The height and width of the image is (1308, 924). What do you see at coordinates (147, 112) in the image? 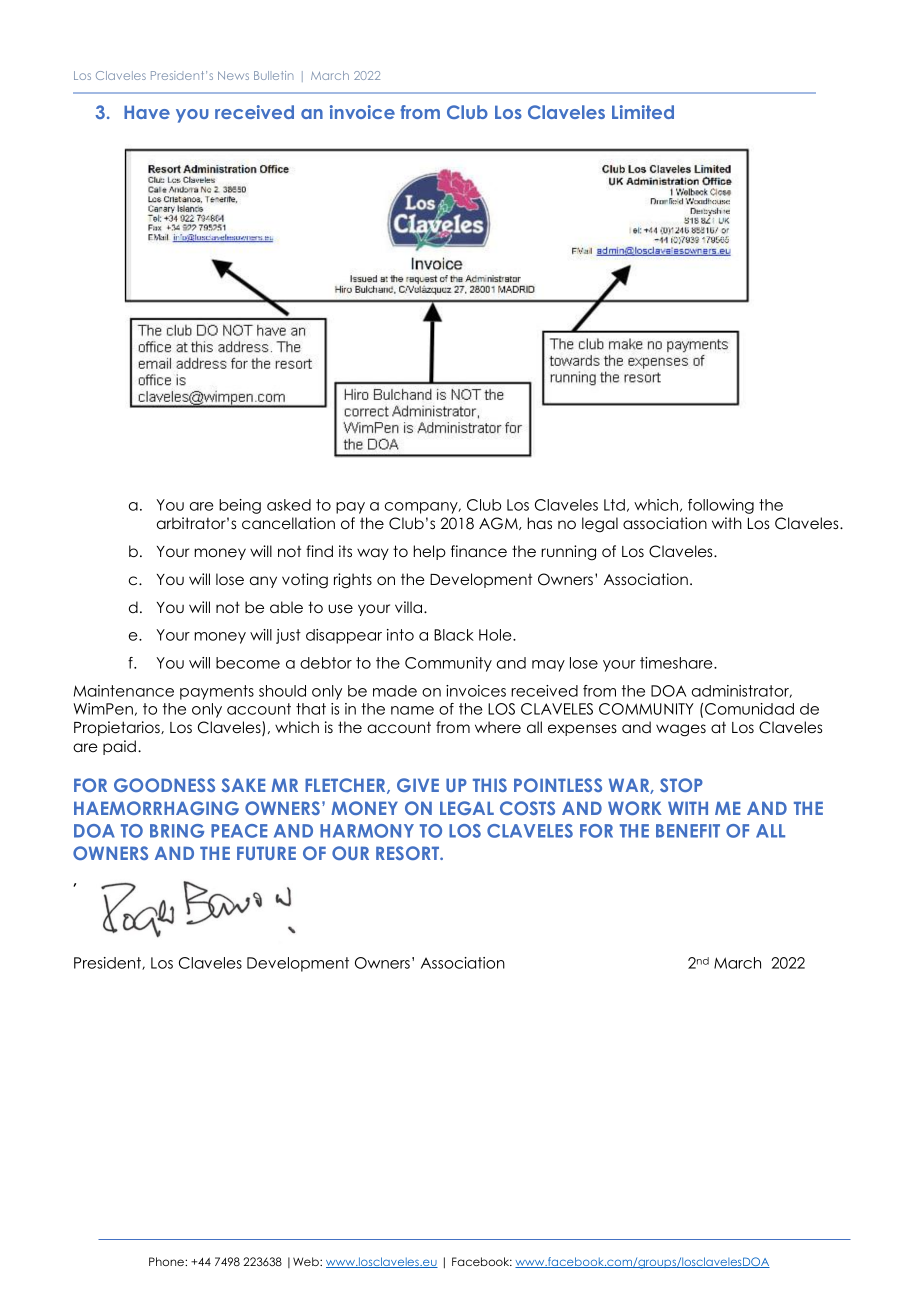
I see `Have` at bounding box center [147, 112].
